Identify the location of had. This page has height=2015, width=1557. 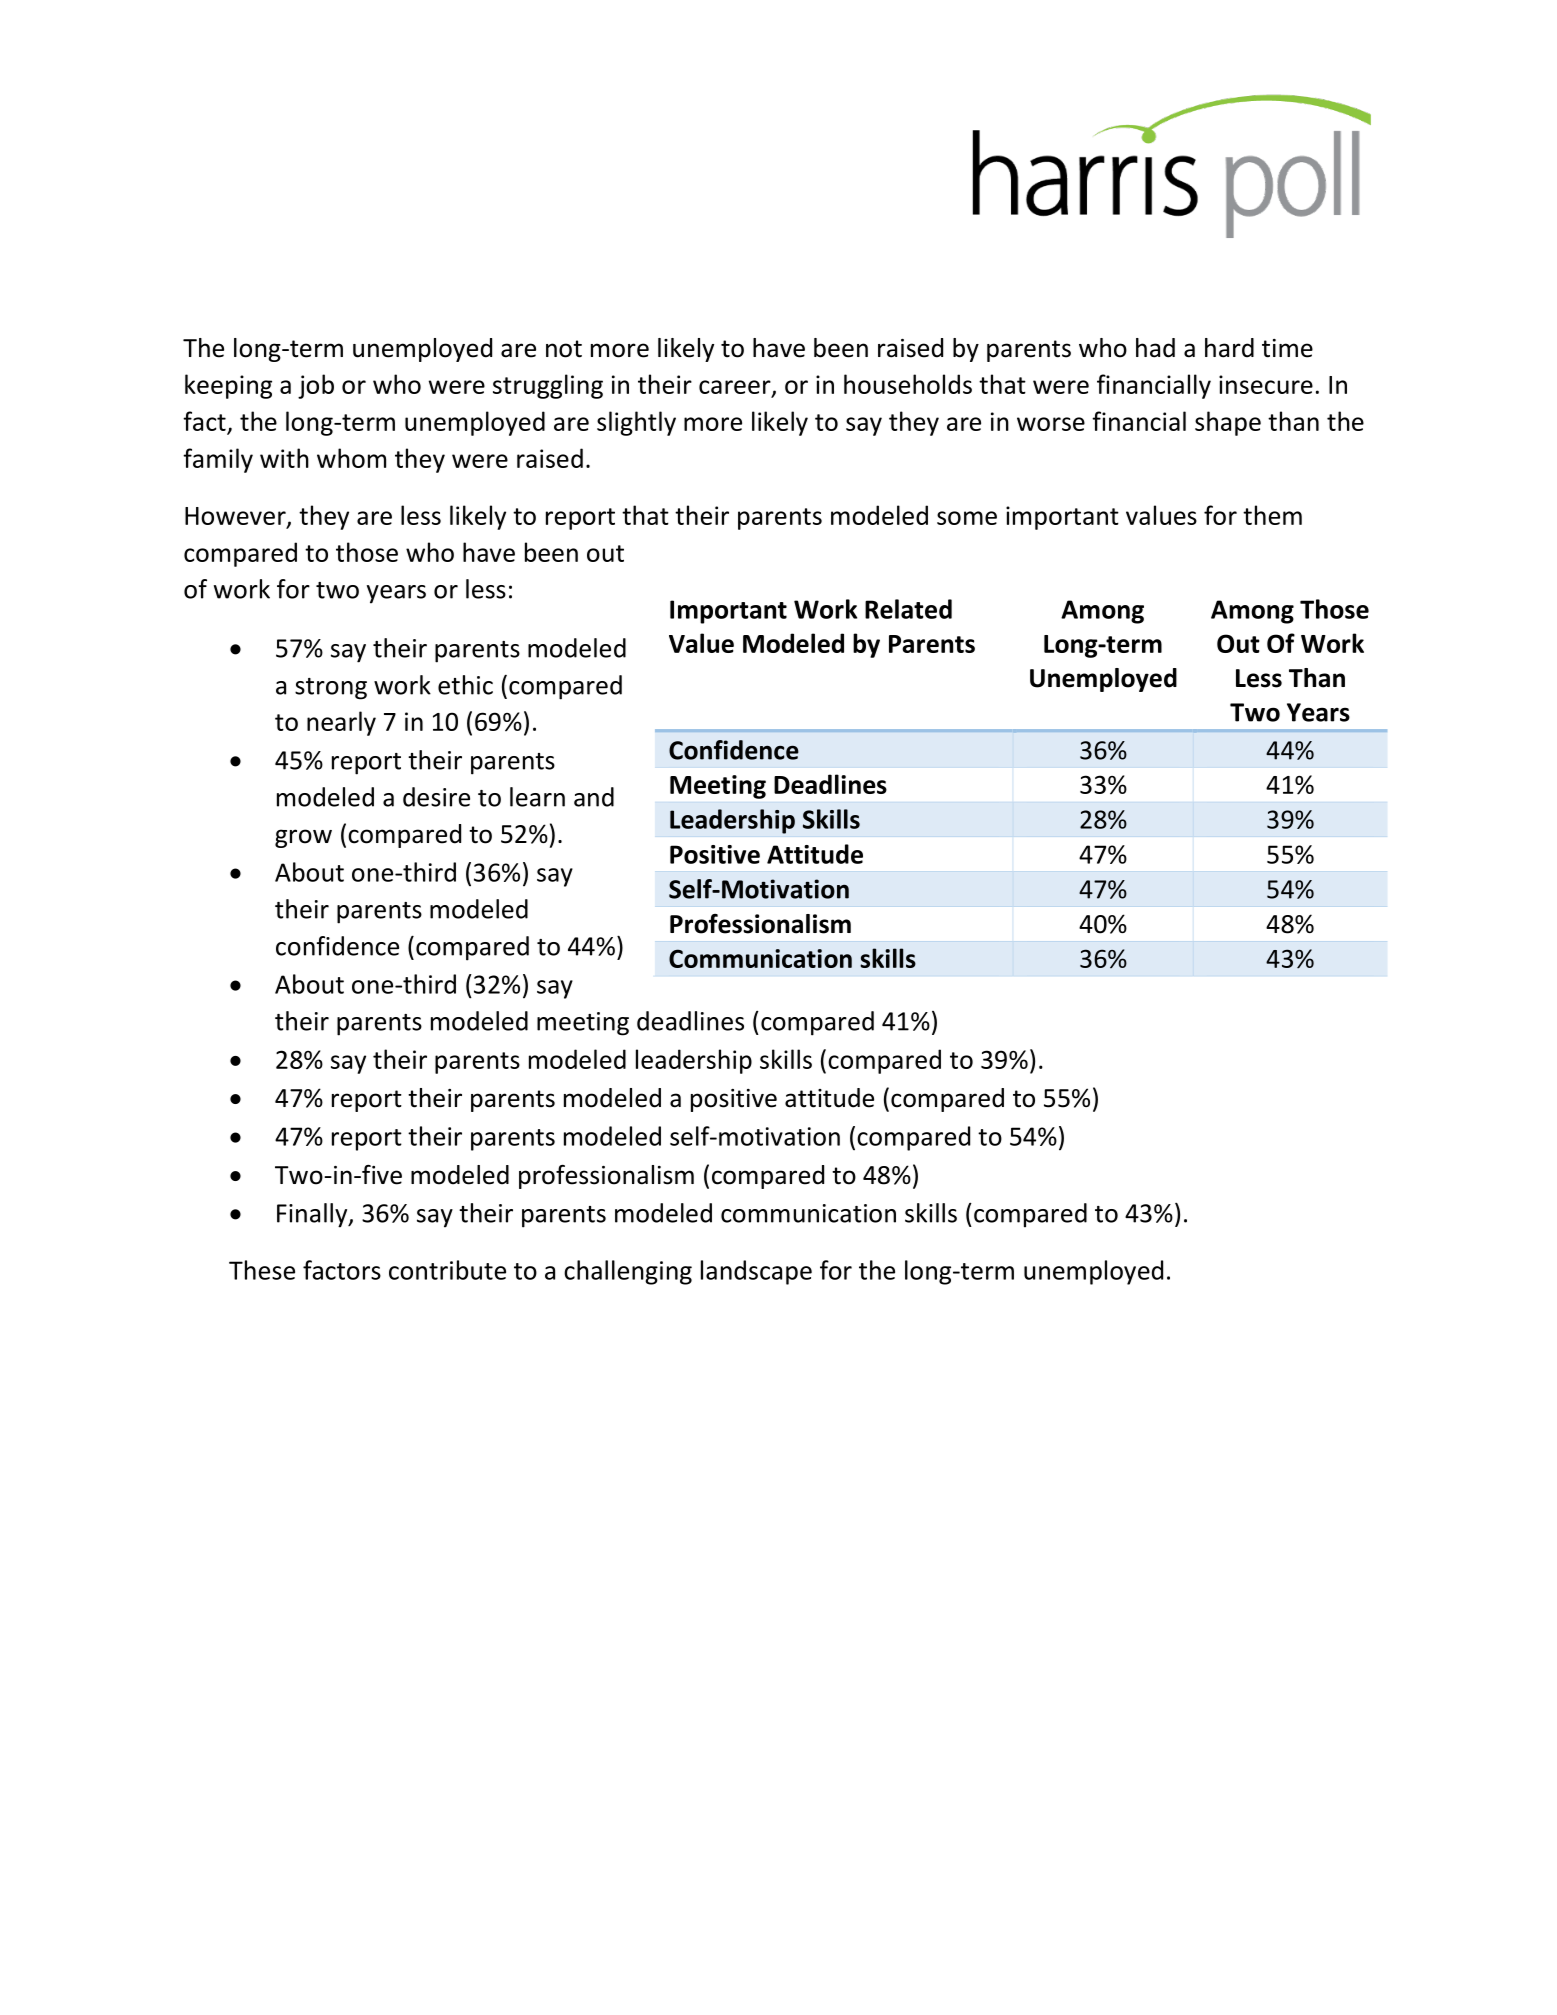
(1155, 348).
